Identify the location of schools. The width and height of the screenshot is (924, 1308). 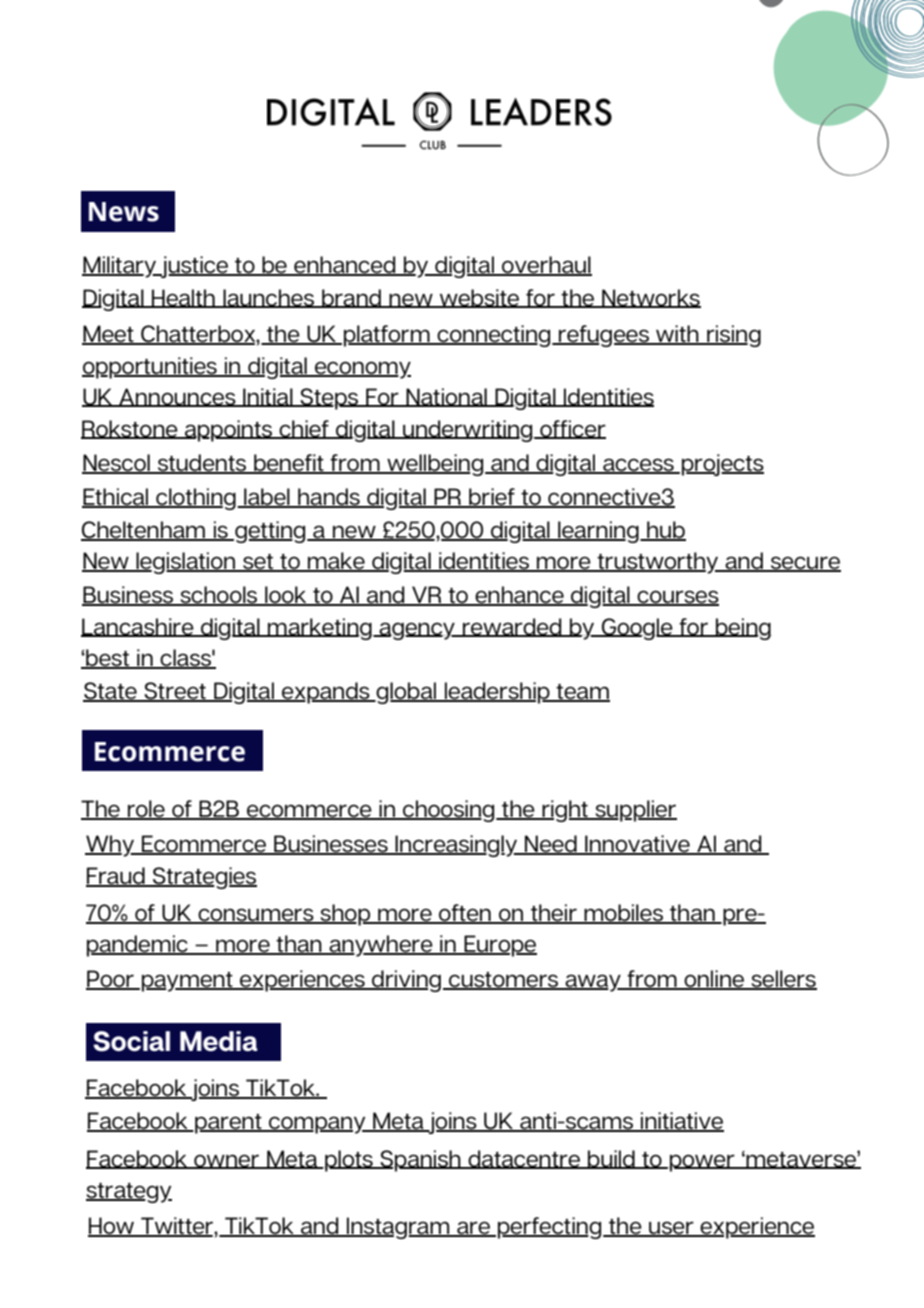
(219, 596).
